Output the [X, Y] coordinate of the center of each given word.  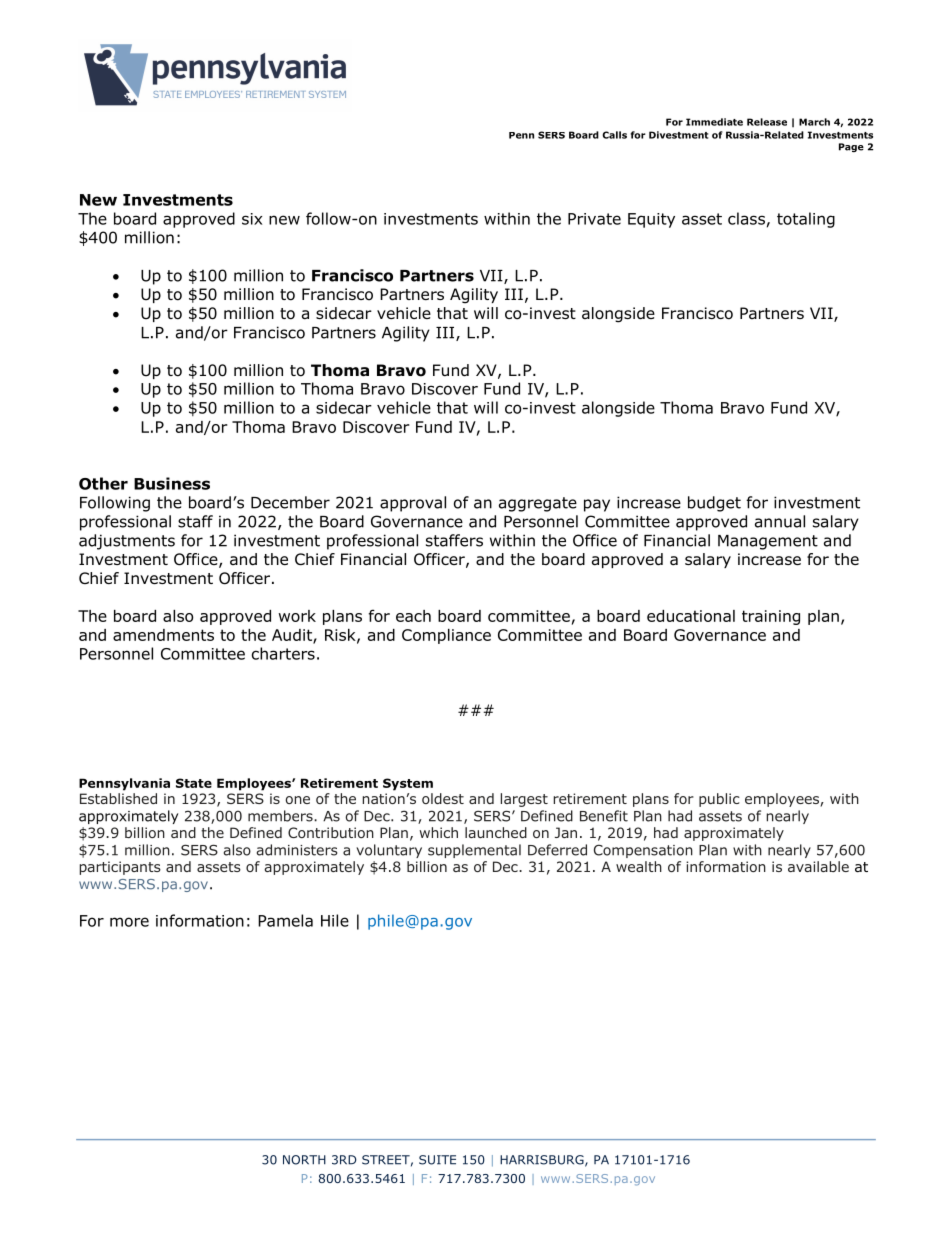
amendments [163, 635]
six [252, 219]
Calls [614, 135]
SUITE [437, 1160]
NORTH [304, 1160]
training [771, 617]
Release [767, 122]
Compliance [446, 636]
